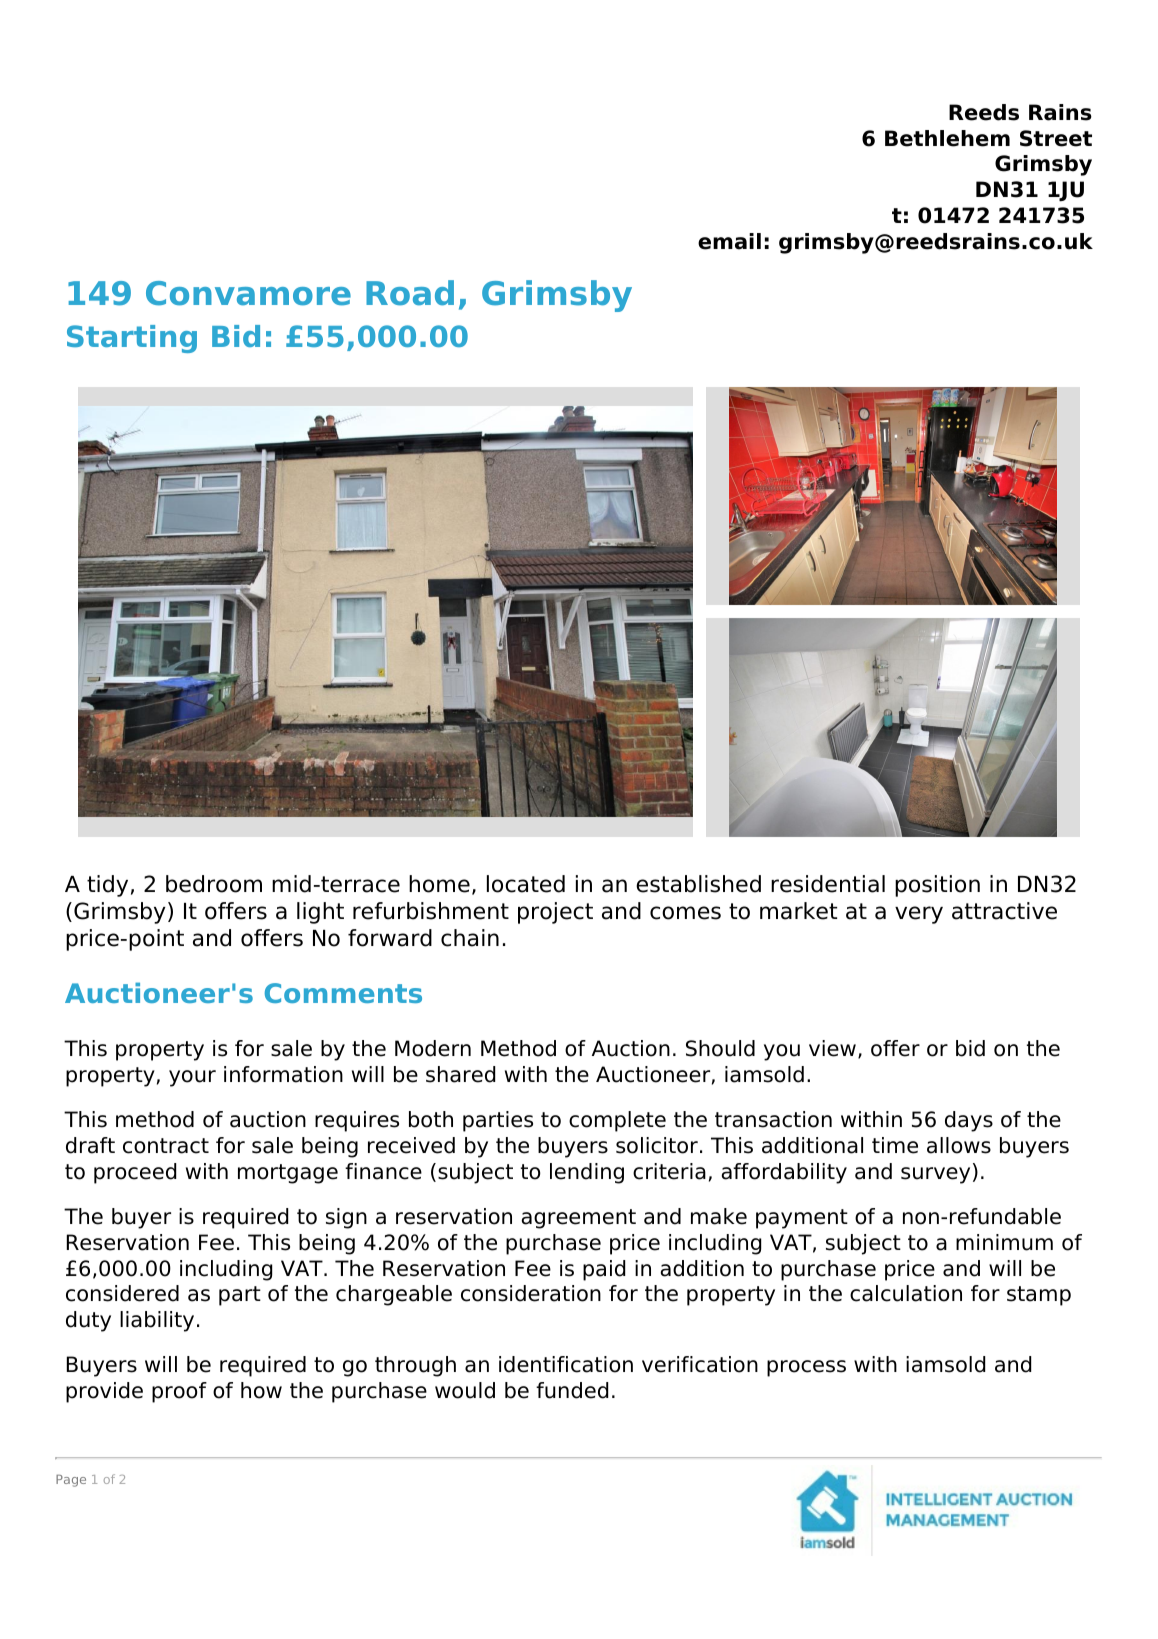  What do you see at coordinates (617, 1121) in the screenshot?
I see `complete` at bounding box center [617, 1121].
